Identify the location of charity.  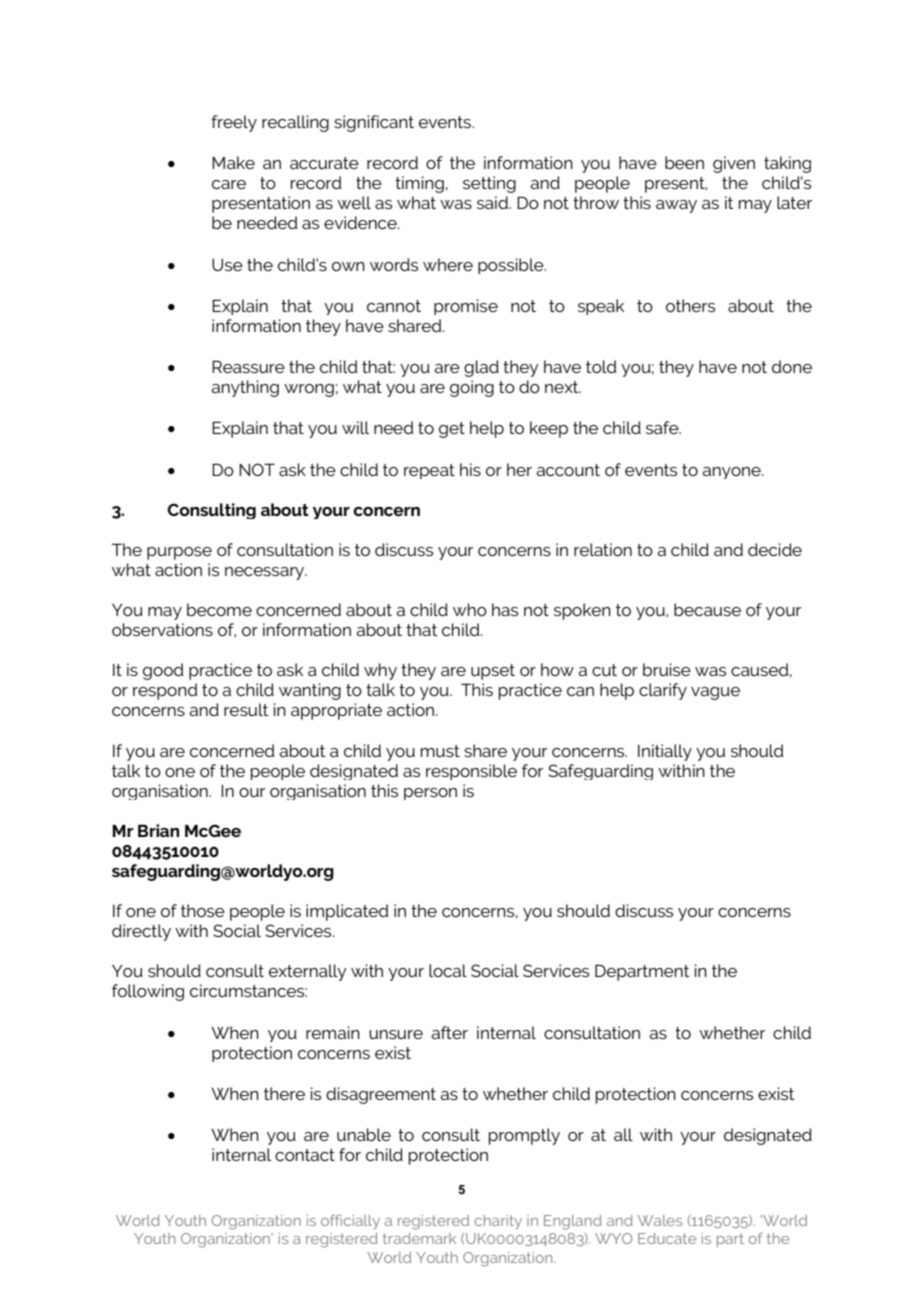
(498, 1222).
